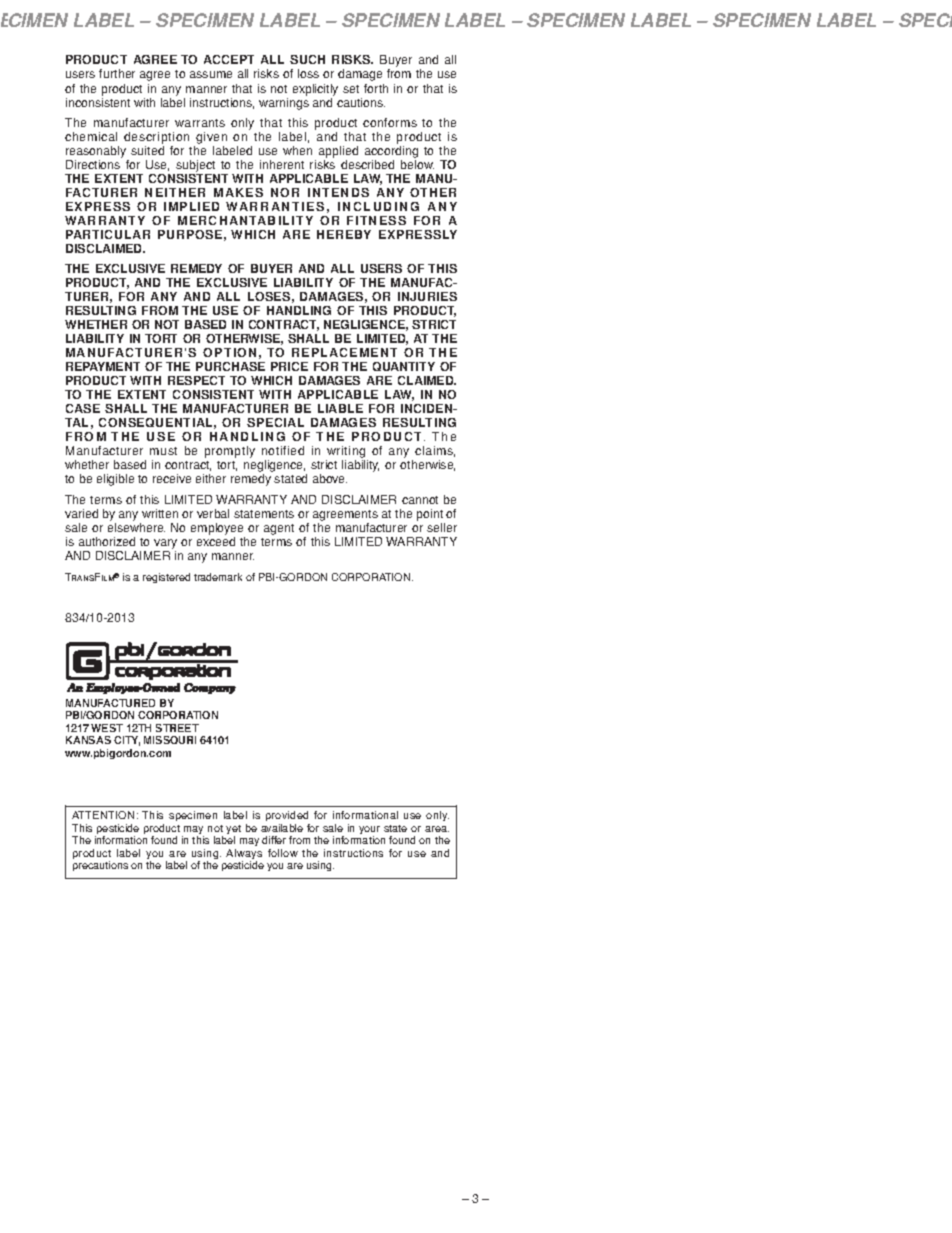 This screenshot has width=952, height=1233. What do you see at coordinates (376, 88) in the screenshot?
I see `forth` at bounding box center [376, 88].
